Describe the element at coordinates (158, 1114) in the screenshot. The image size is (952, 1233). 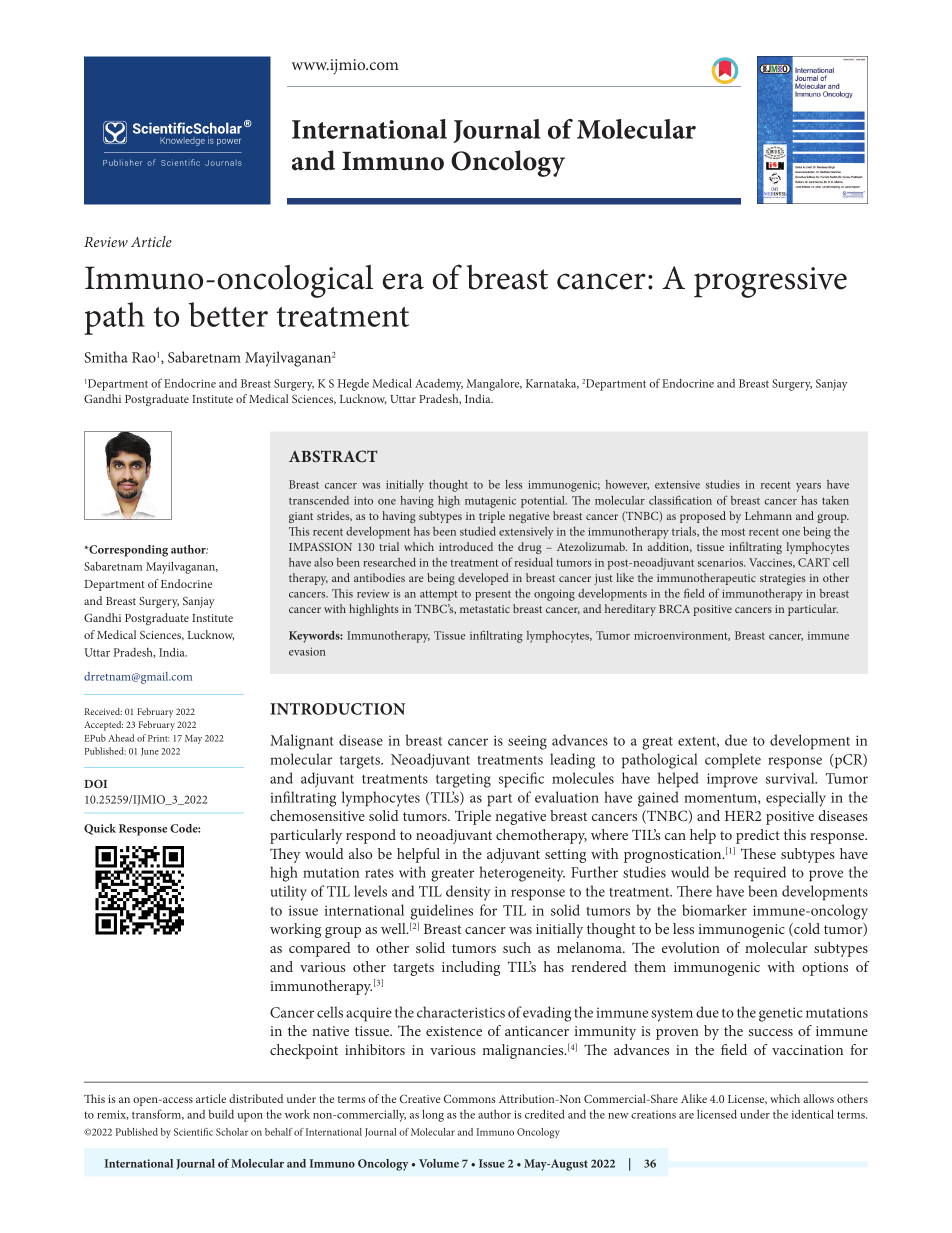
I see `transform` at that location.
